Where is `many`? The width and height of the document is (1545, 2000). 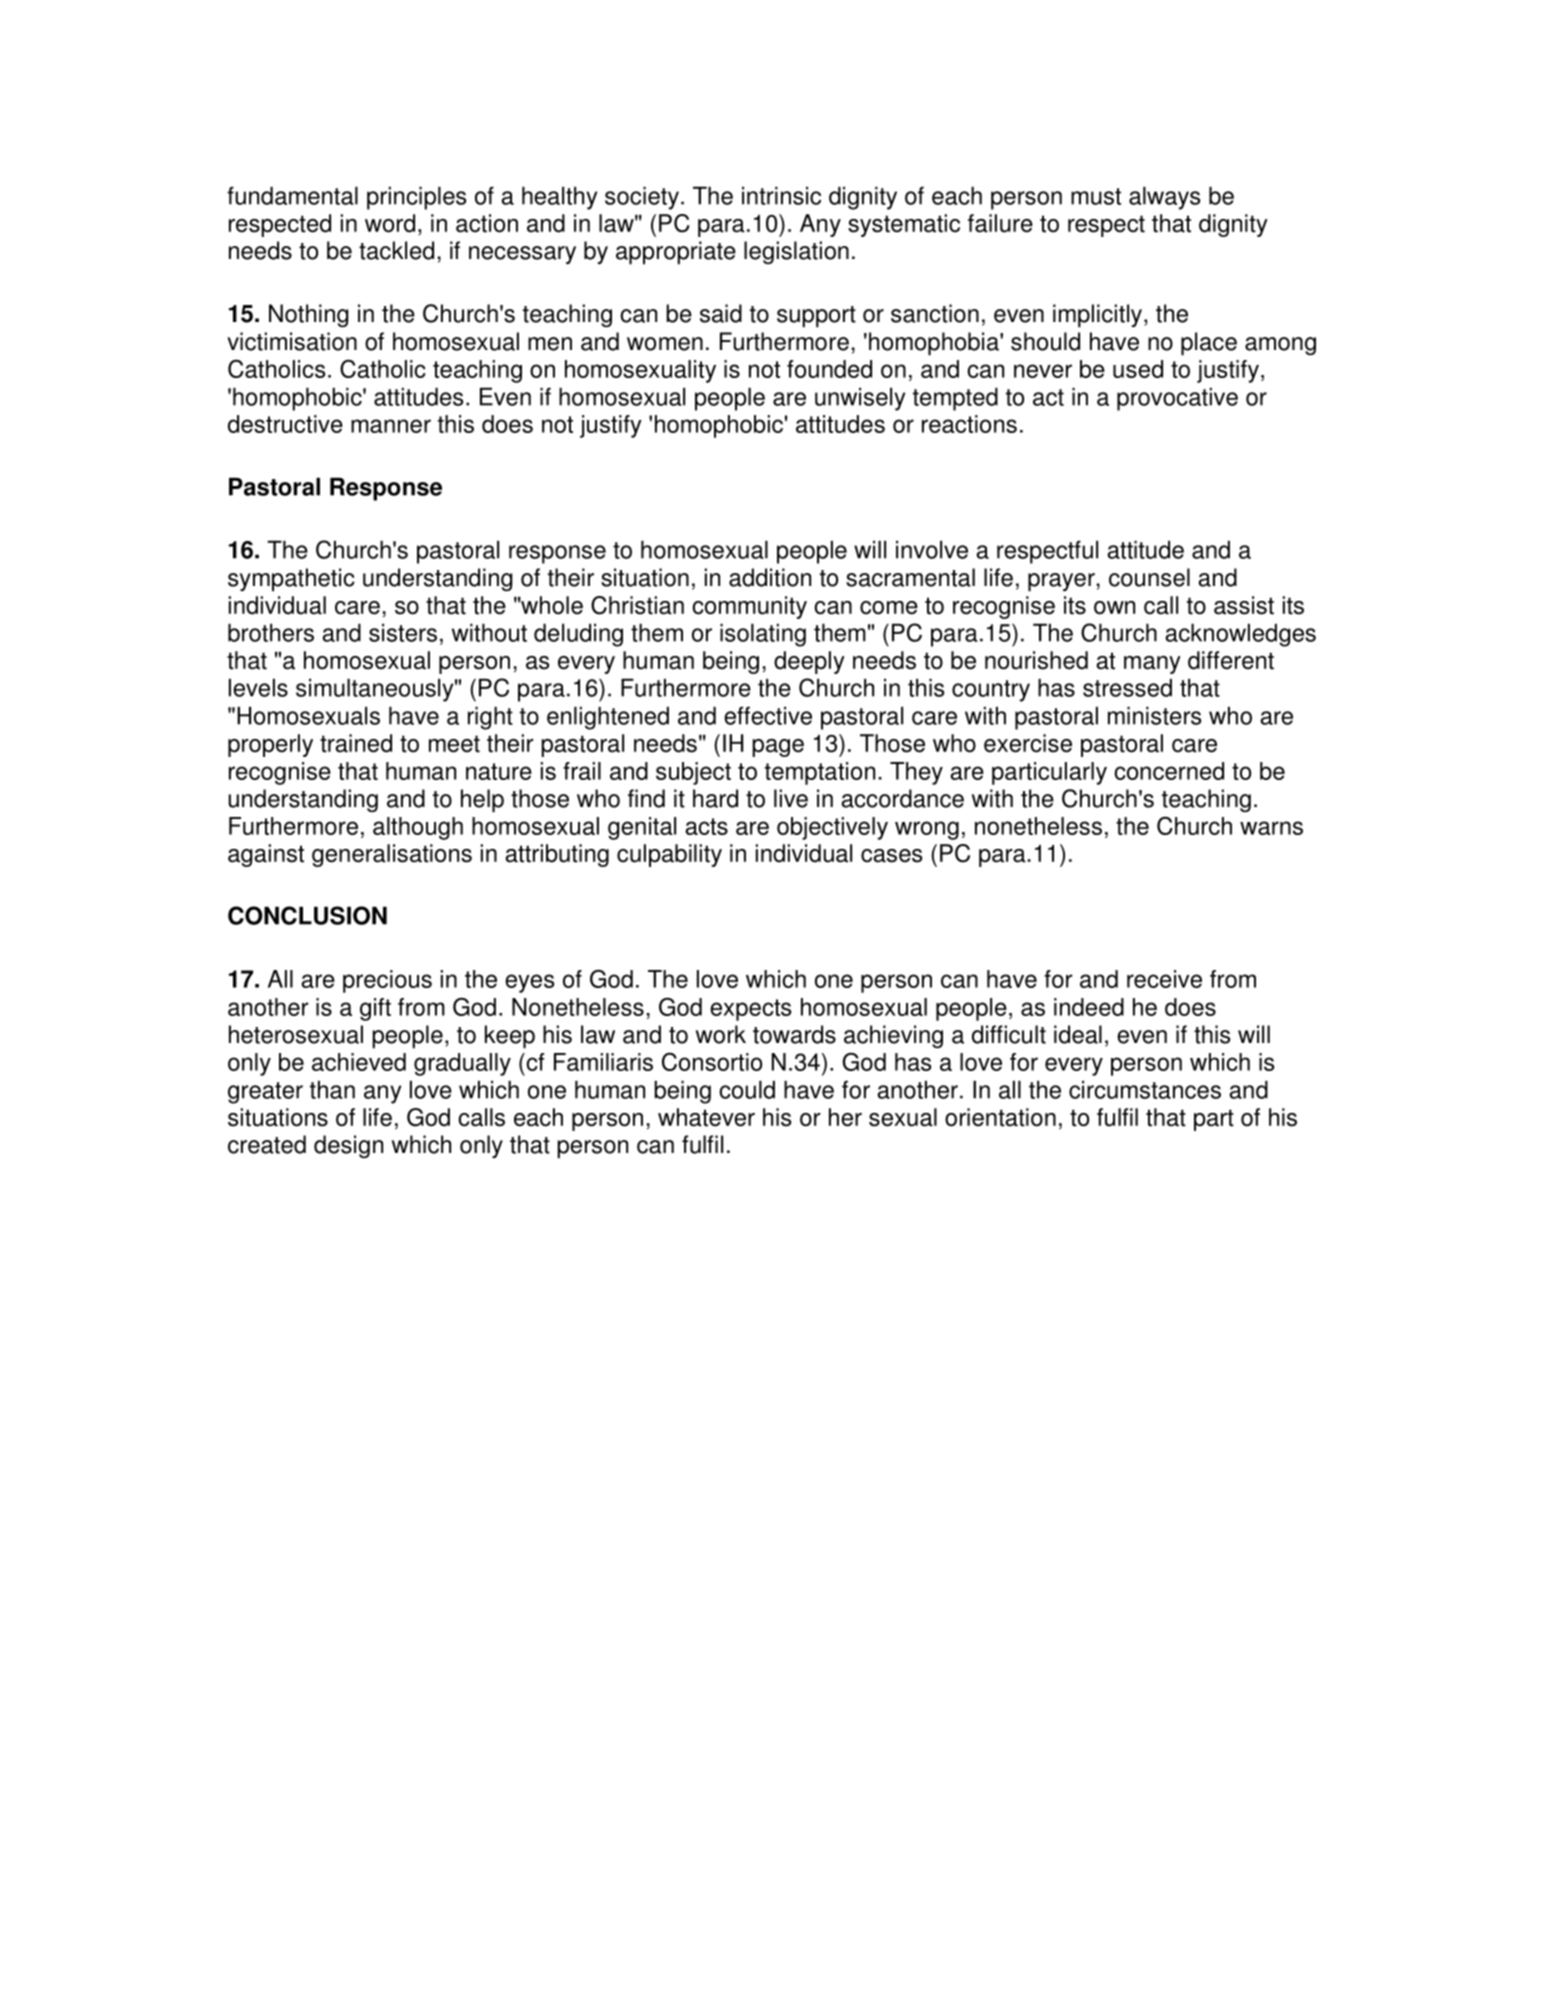
many is located at coordinates (1152, 665).
